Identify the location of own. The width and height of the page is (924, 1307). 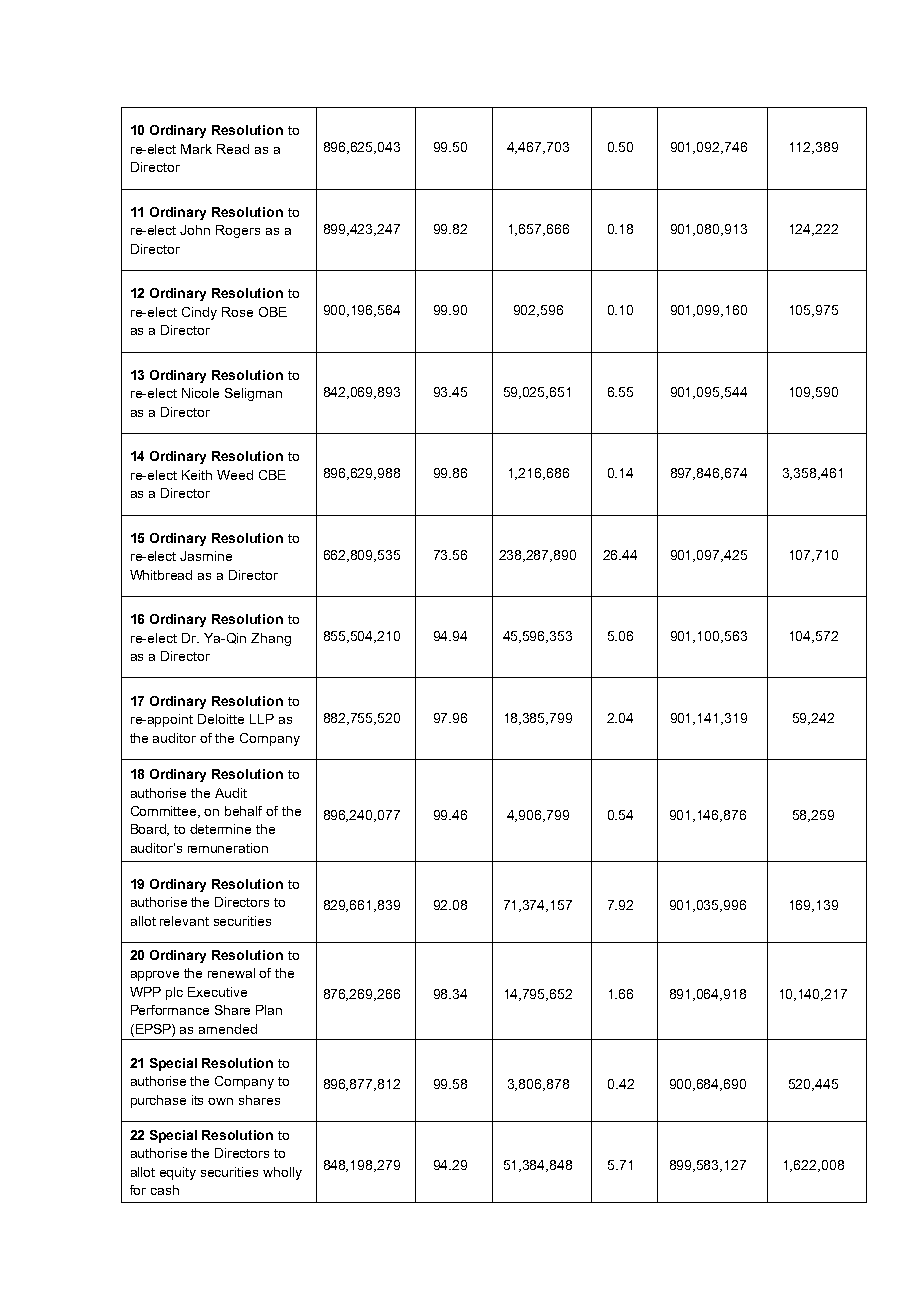
(220, 1101).
